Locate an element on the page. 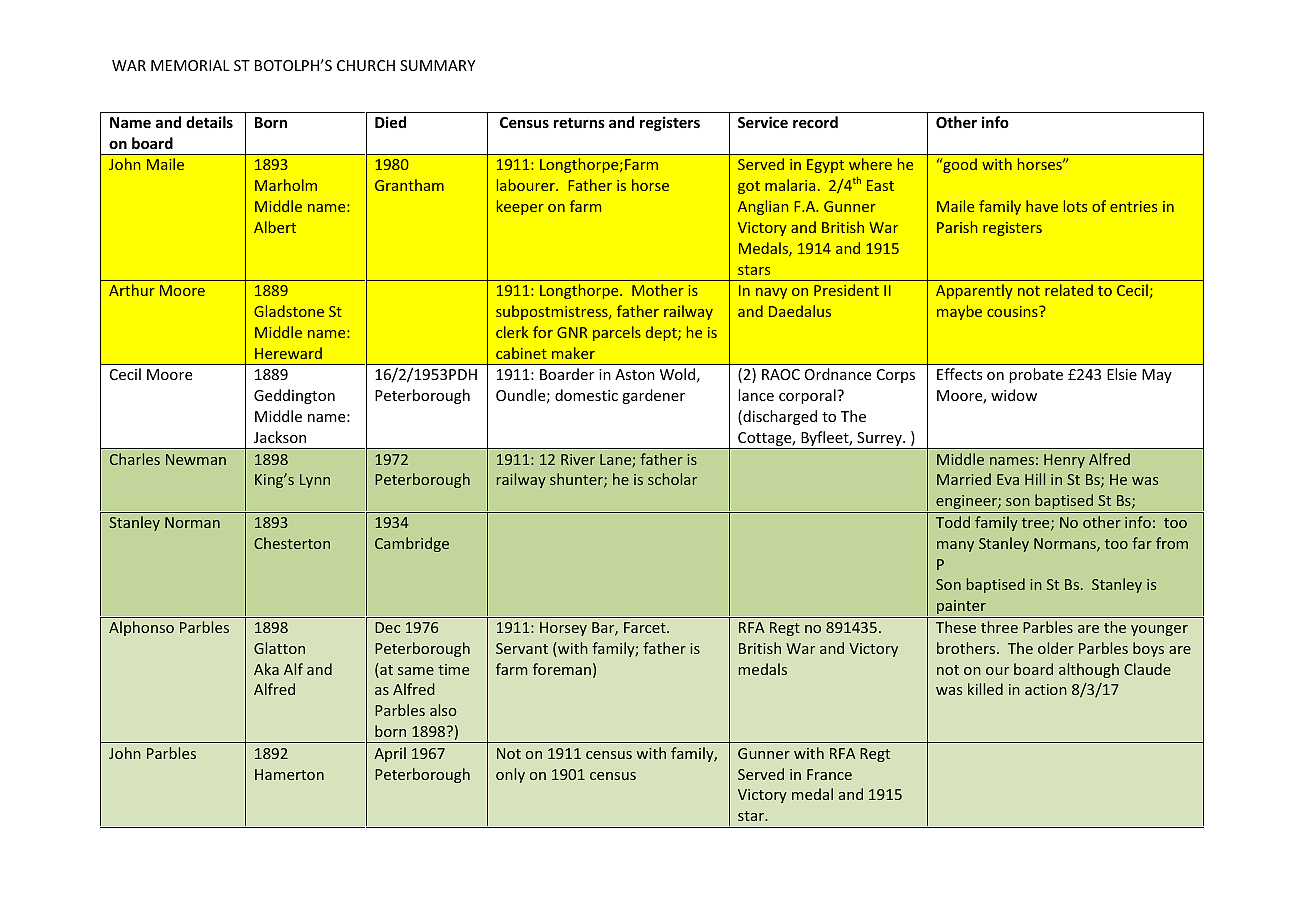 This image has width=1308, height=924. Gladstone is located at coordinates (289, 311).
